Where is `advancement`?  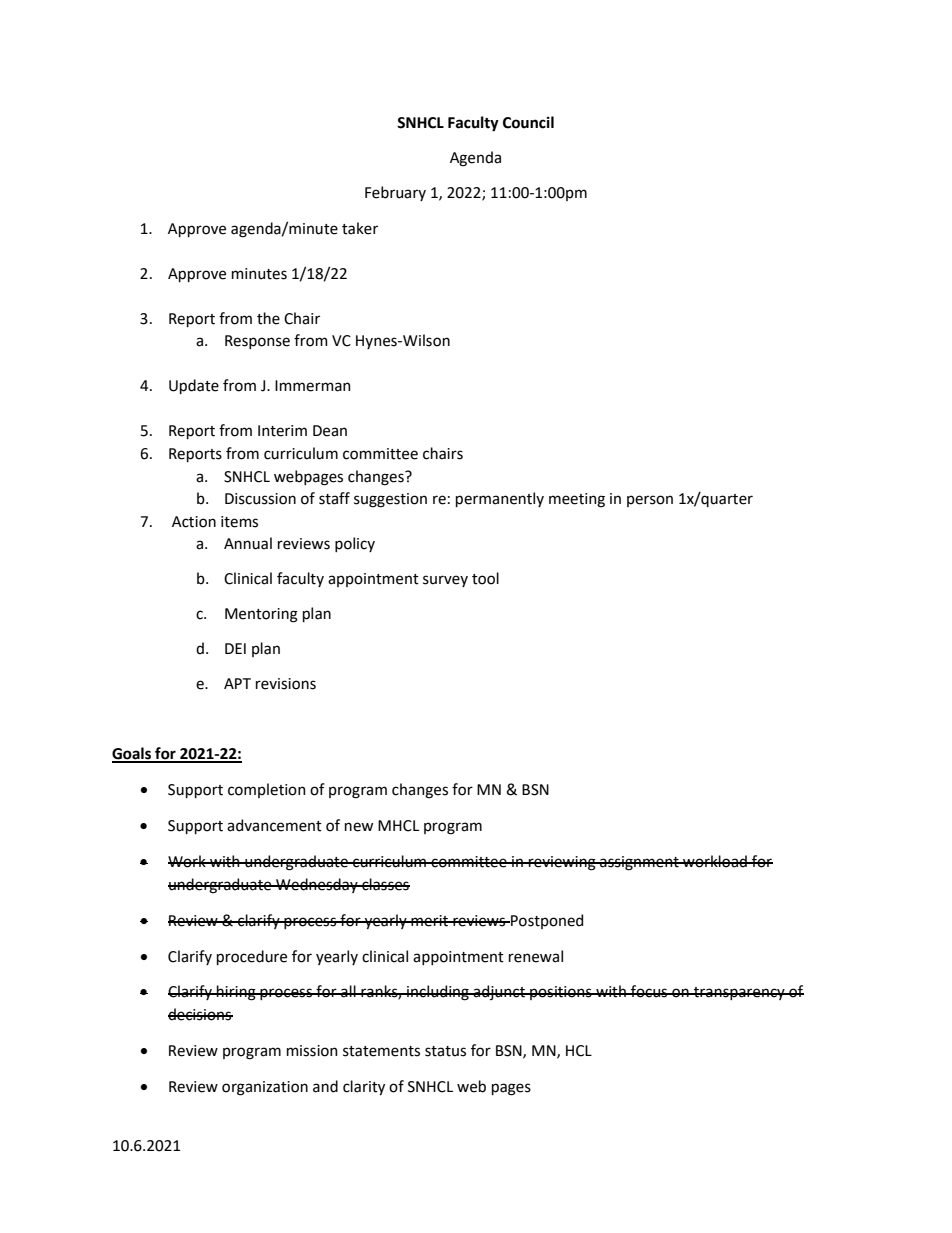 advancement is located at coordinates (274, 825).
